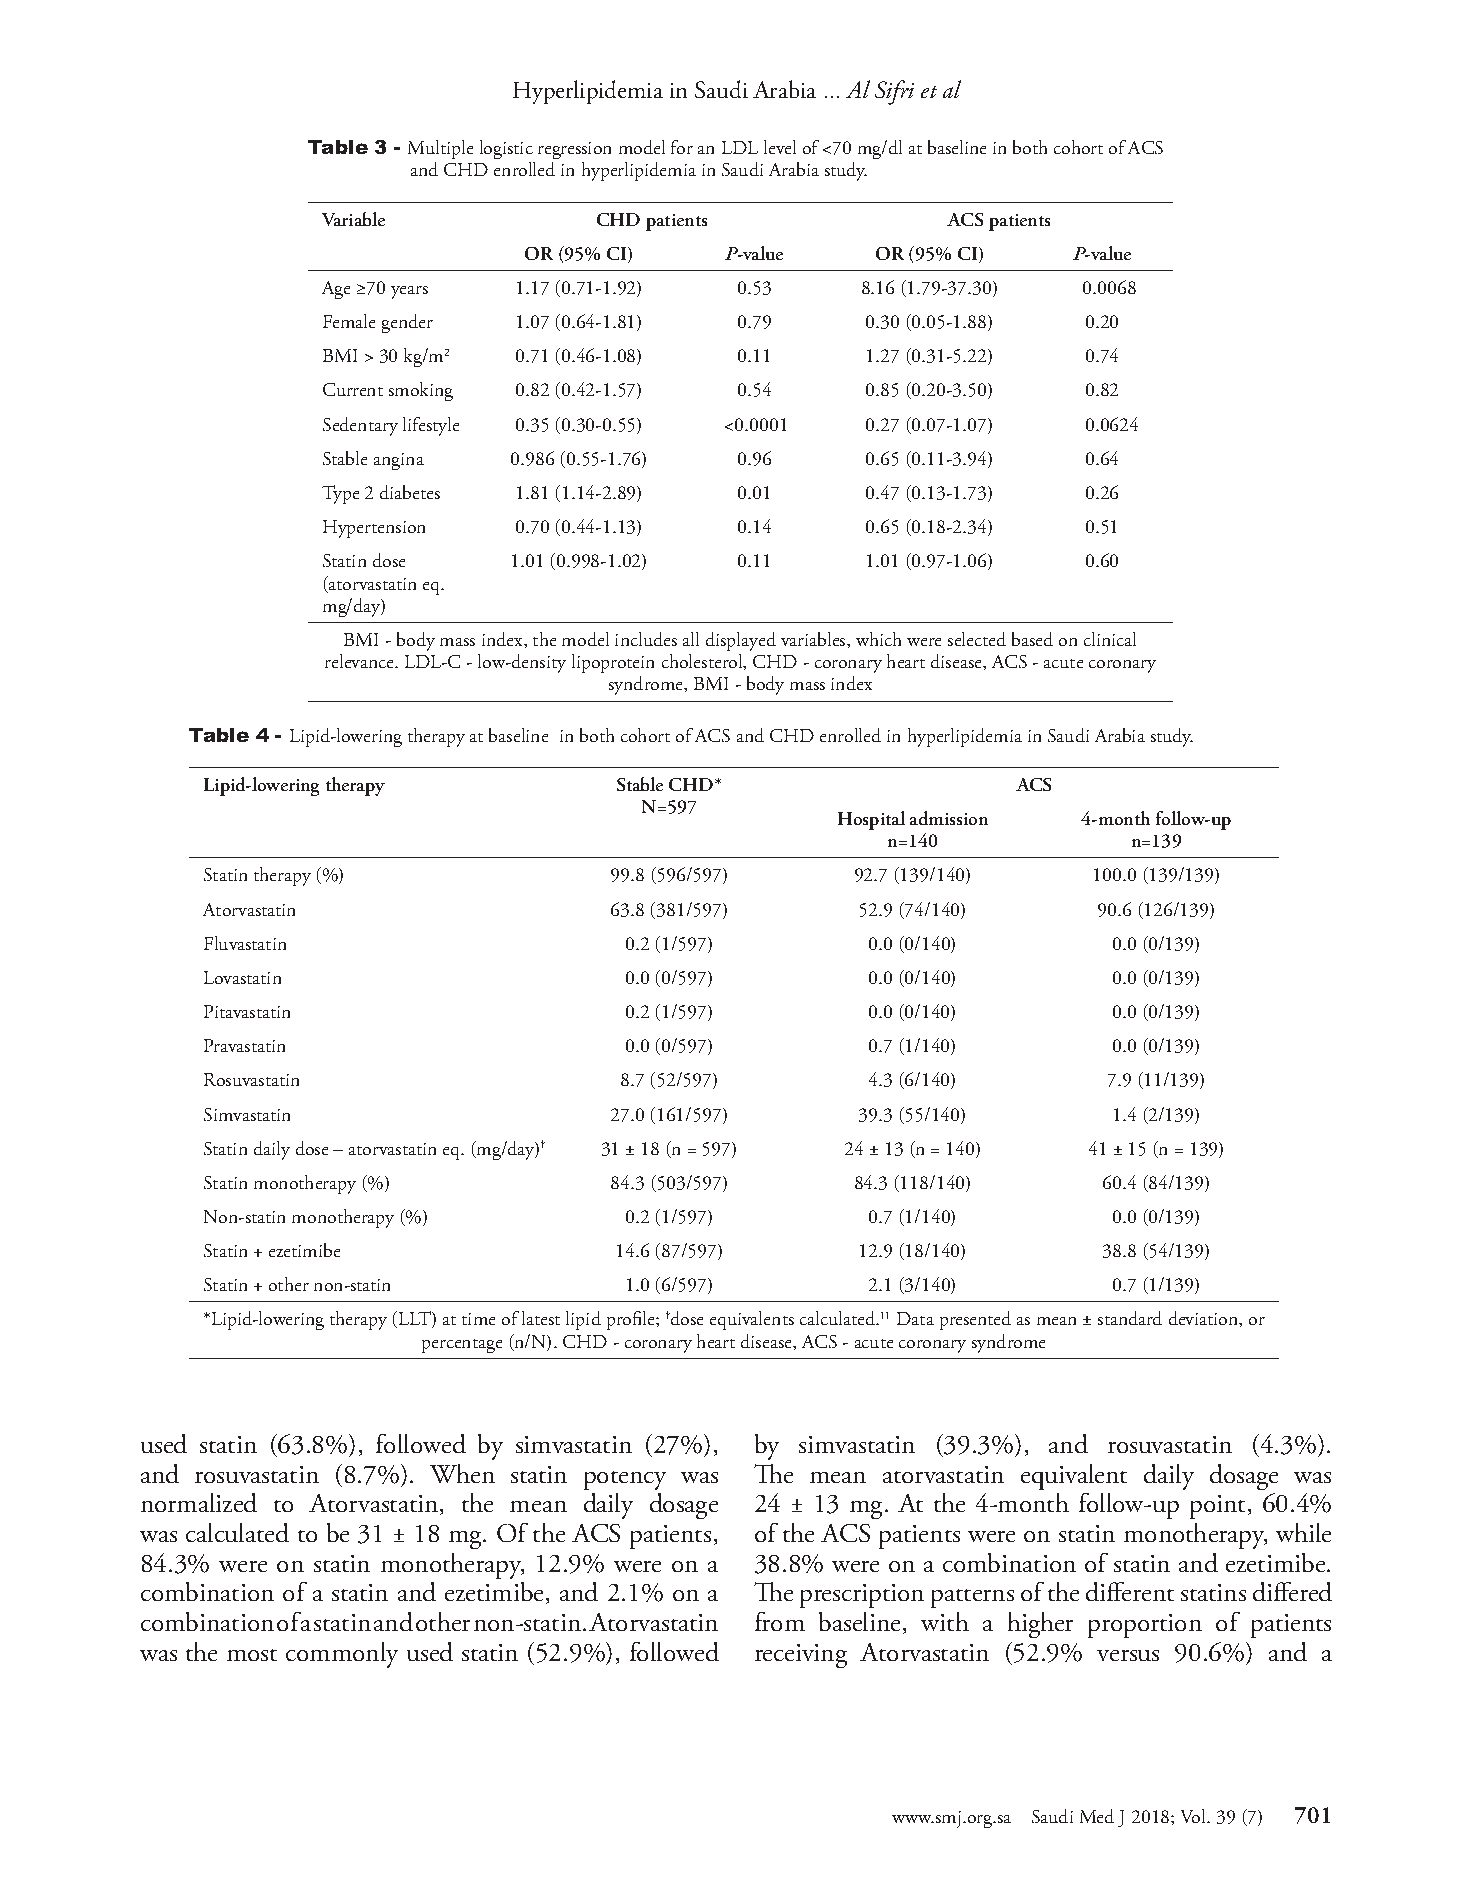 The height and width of the screenshot is (1894, 1473). What do you see at coordinates (440, 149) in the screenshot?
I see `Multiple` at bounding box center [440, 149].
